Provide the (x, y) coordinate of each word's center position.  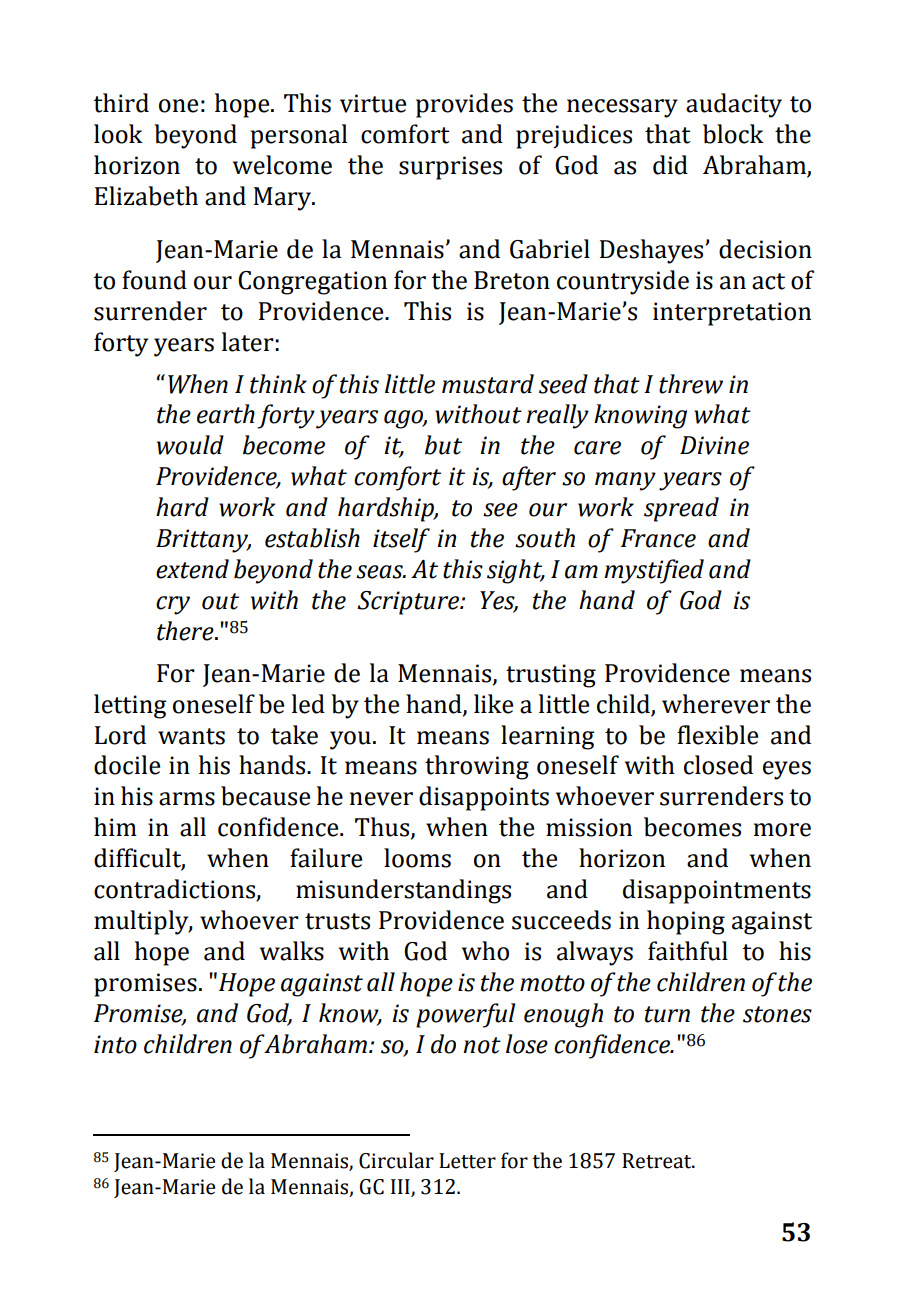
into (115, 1044)
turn (667, 1014)
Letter (467, 1161)
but (443, 445)
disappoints (484, 798)
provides (464, 105)
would (190, 445)
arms (187, 799)
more (782, 830)
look (118, 134)
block (733, 134)
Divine (714, 445)
